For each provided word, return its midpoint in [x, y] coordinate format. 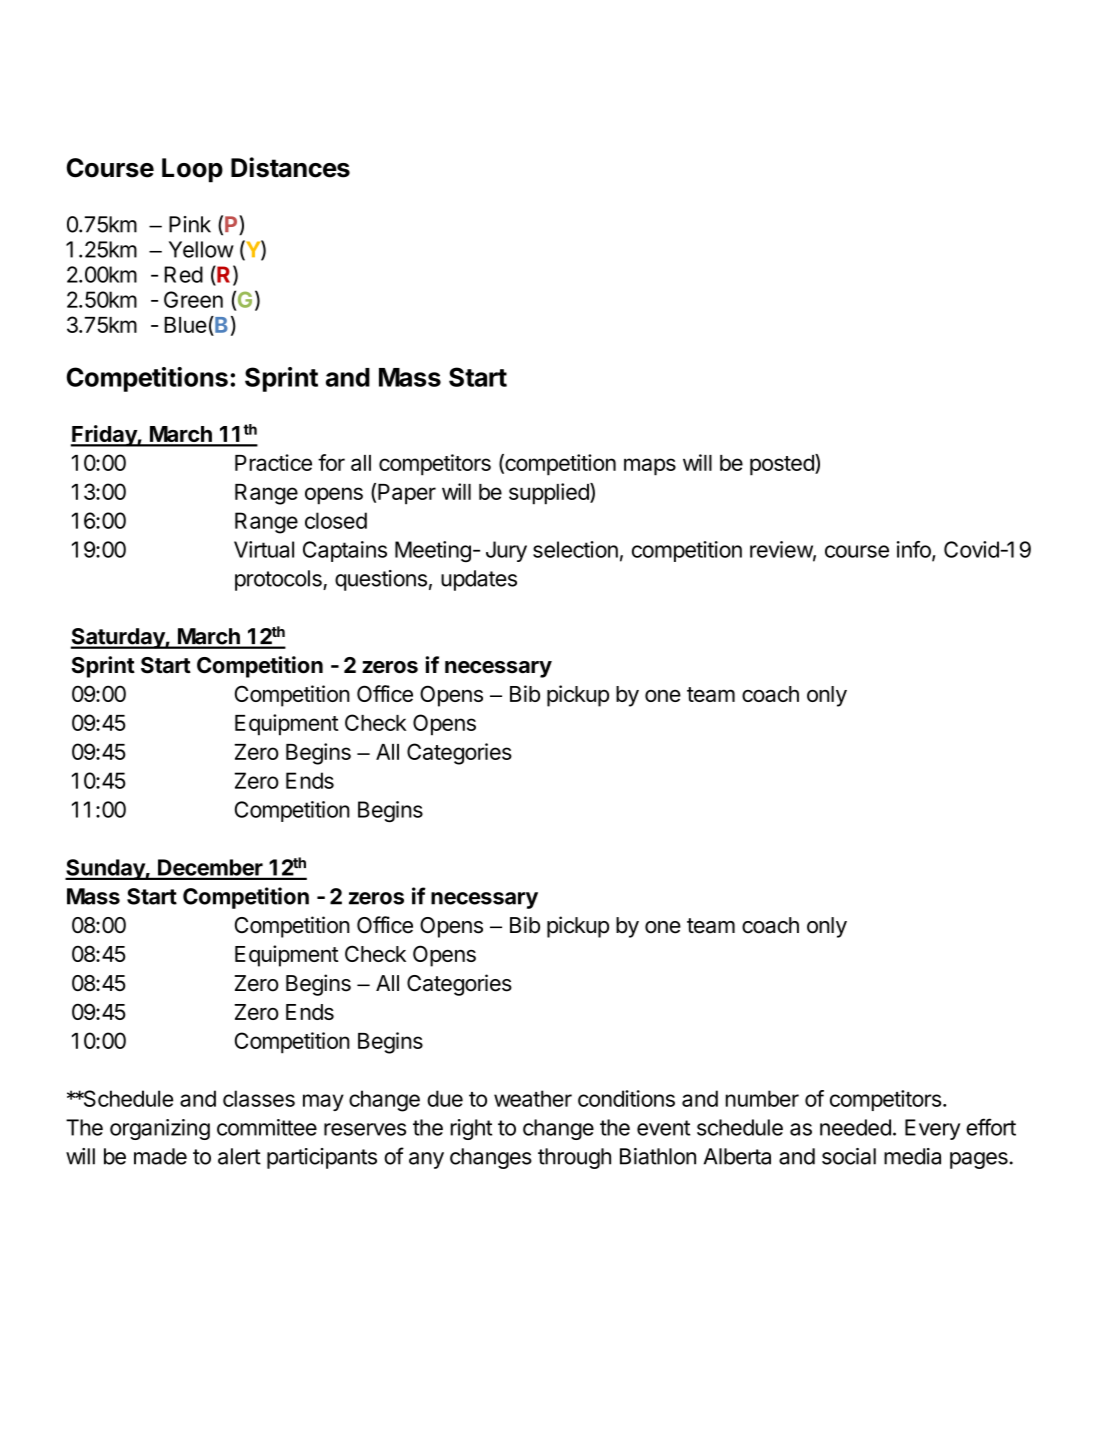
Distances [290, 167]
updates [479, 580]
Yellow [201, 249]
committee [267, 1127]
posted [783, 465]
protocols [279, 580]
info [915, 550]
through [574, 1158]
